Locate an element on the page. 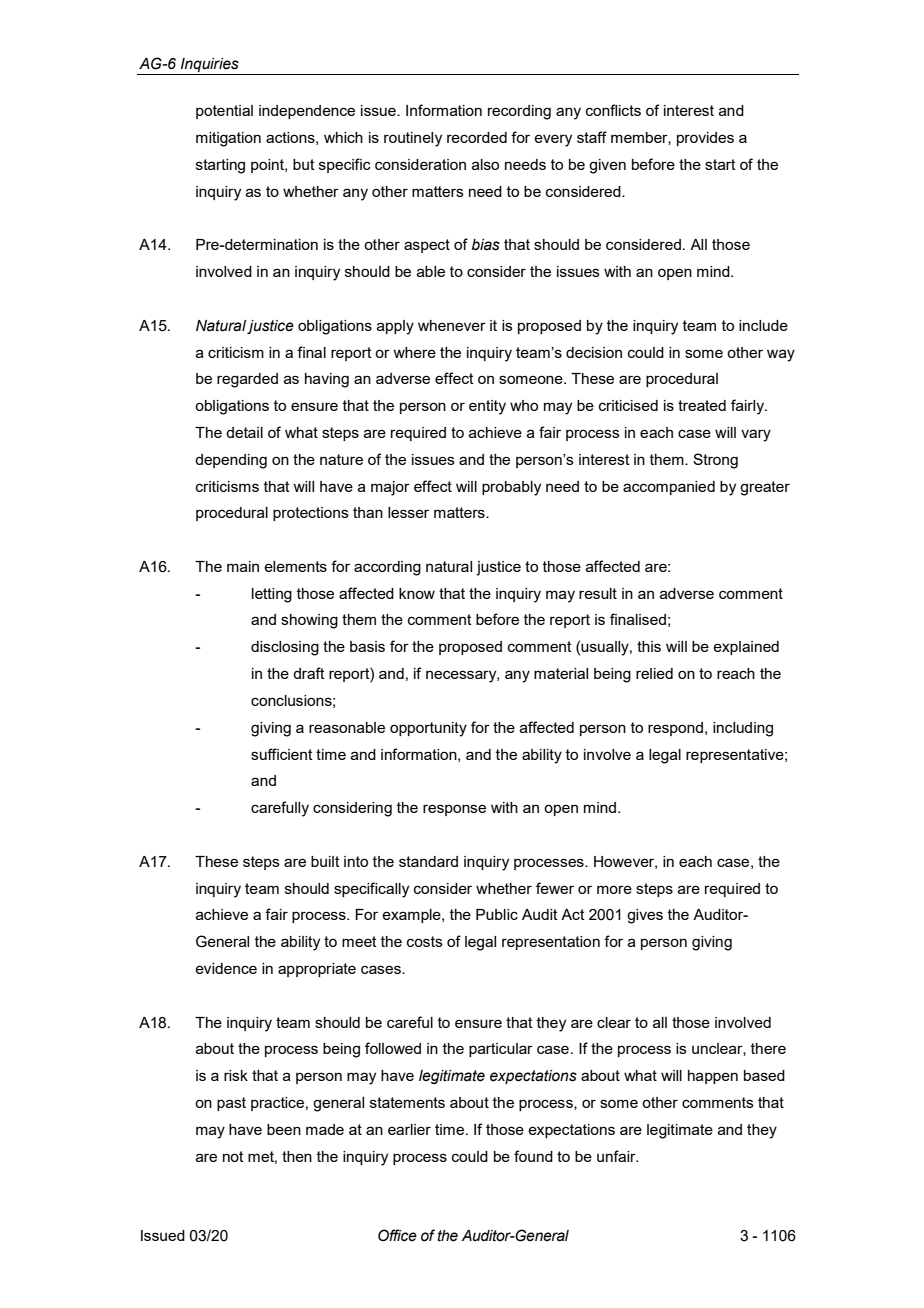 This page has width=924, height=1308. independence is located at coordinates (307, 112).
